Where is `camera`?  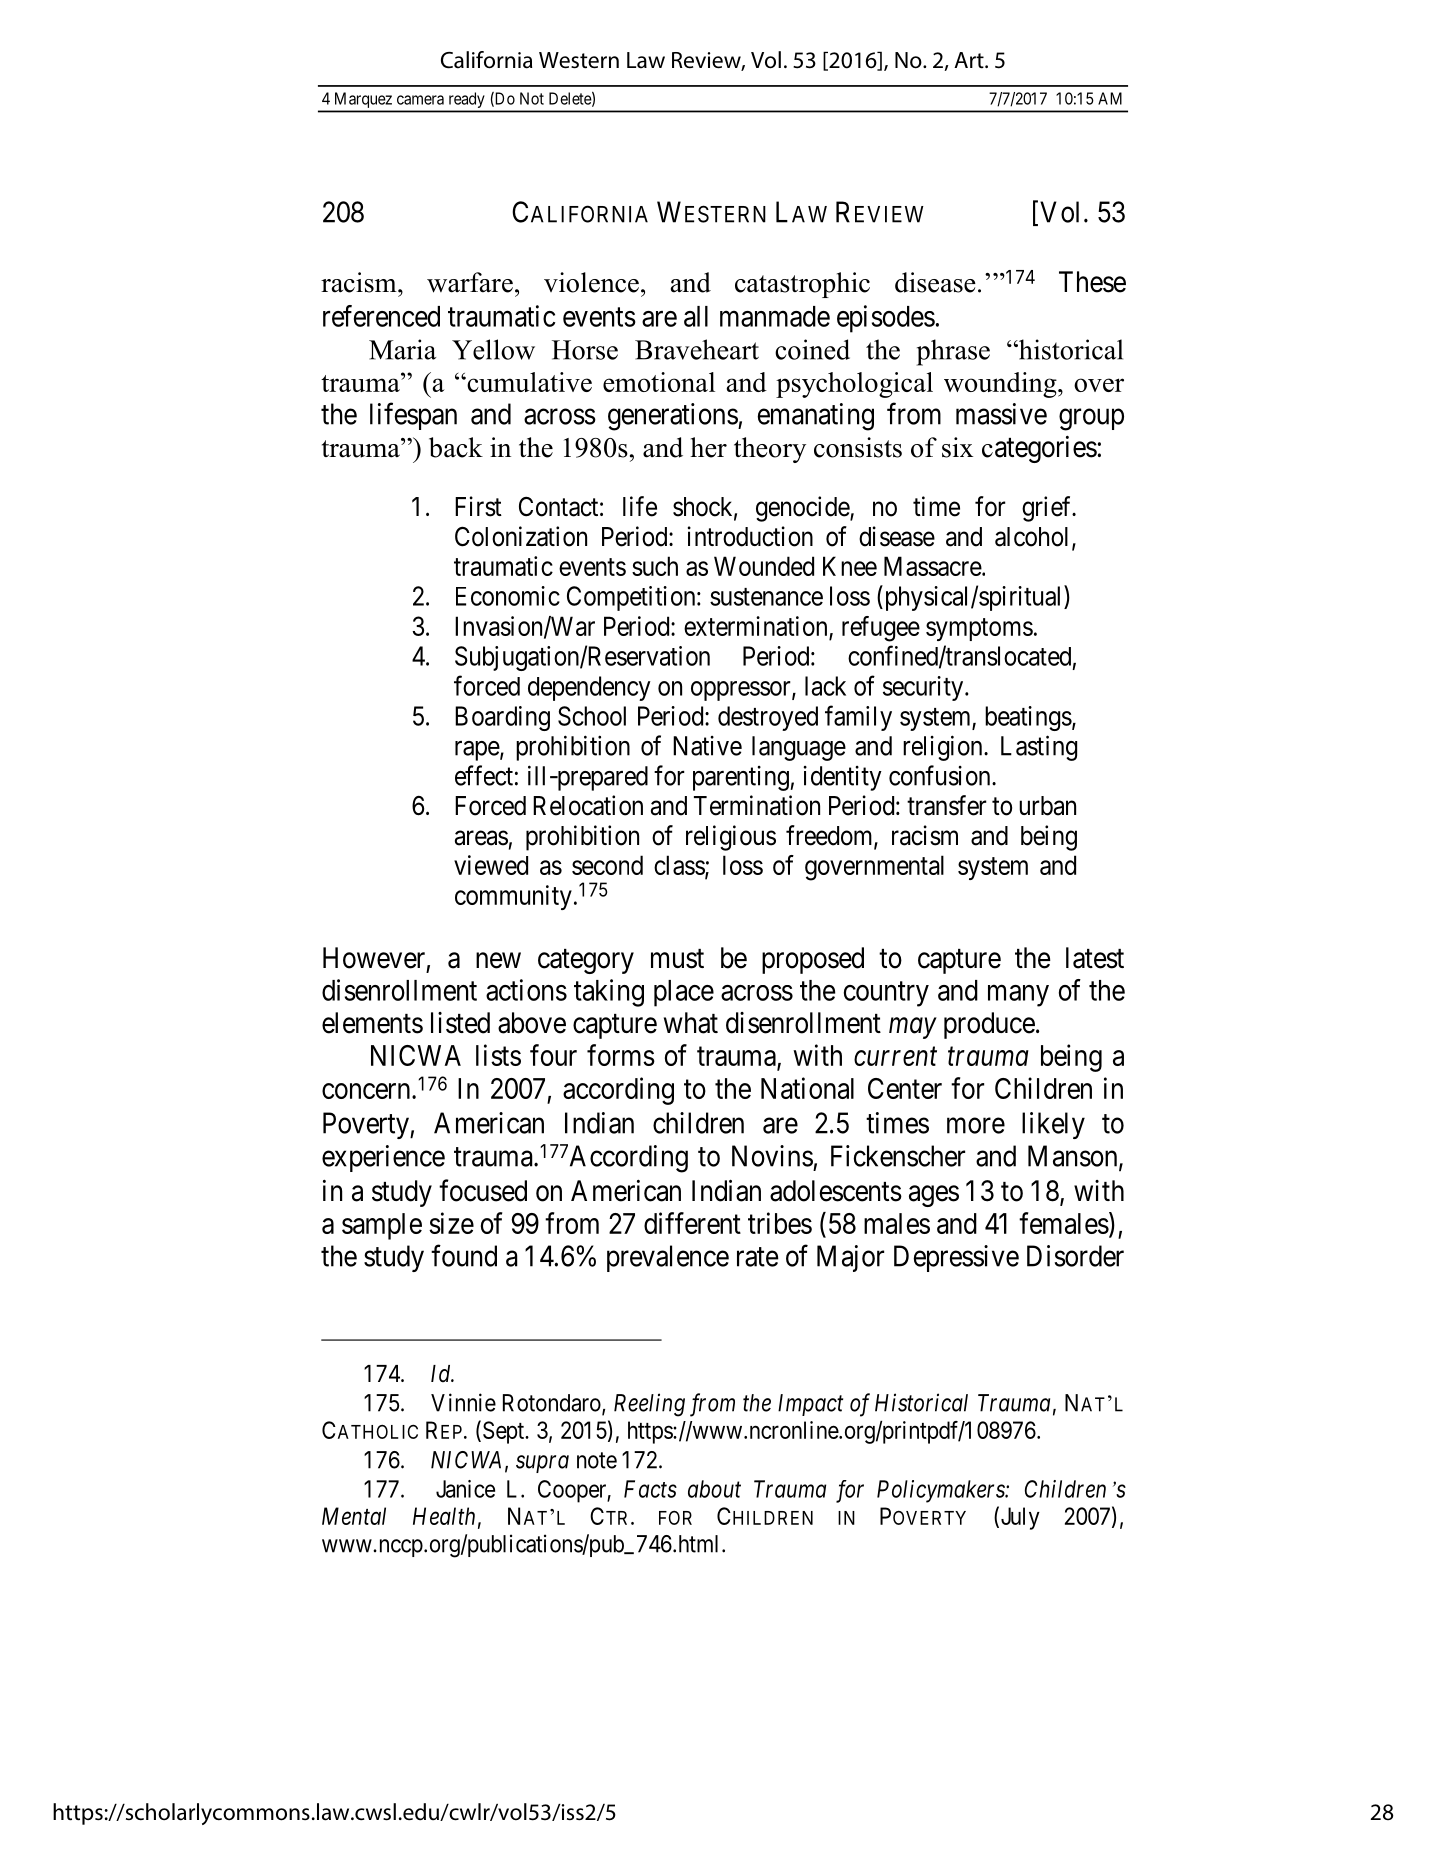
camera is located at coordinates (420, 100).
